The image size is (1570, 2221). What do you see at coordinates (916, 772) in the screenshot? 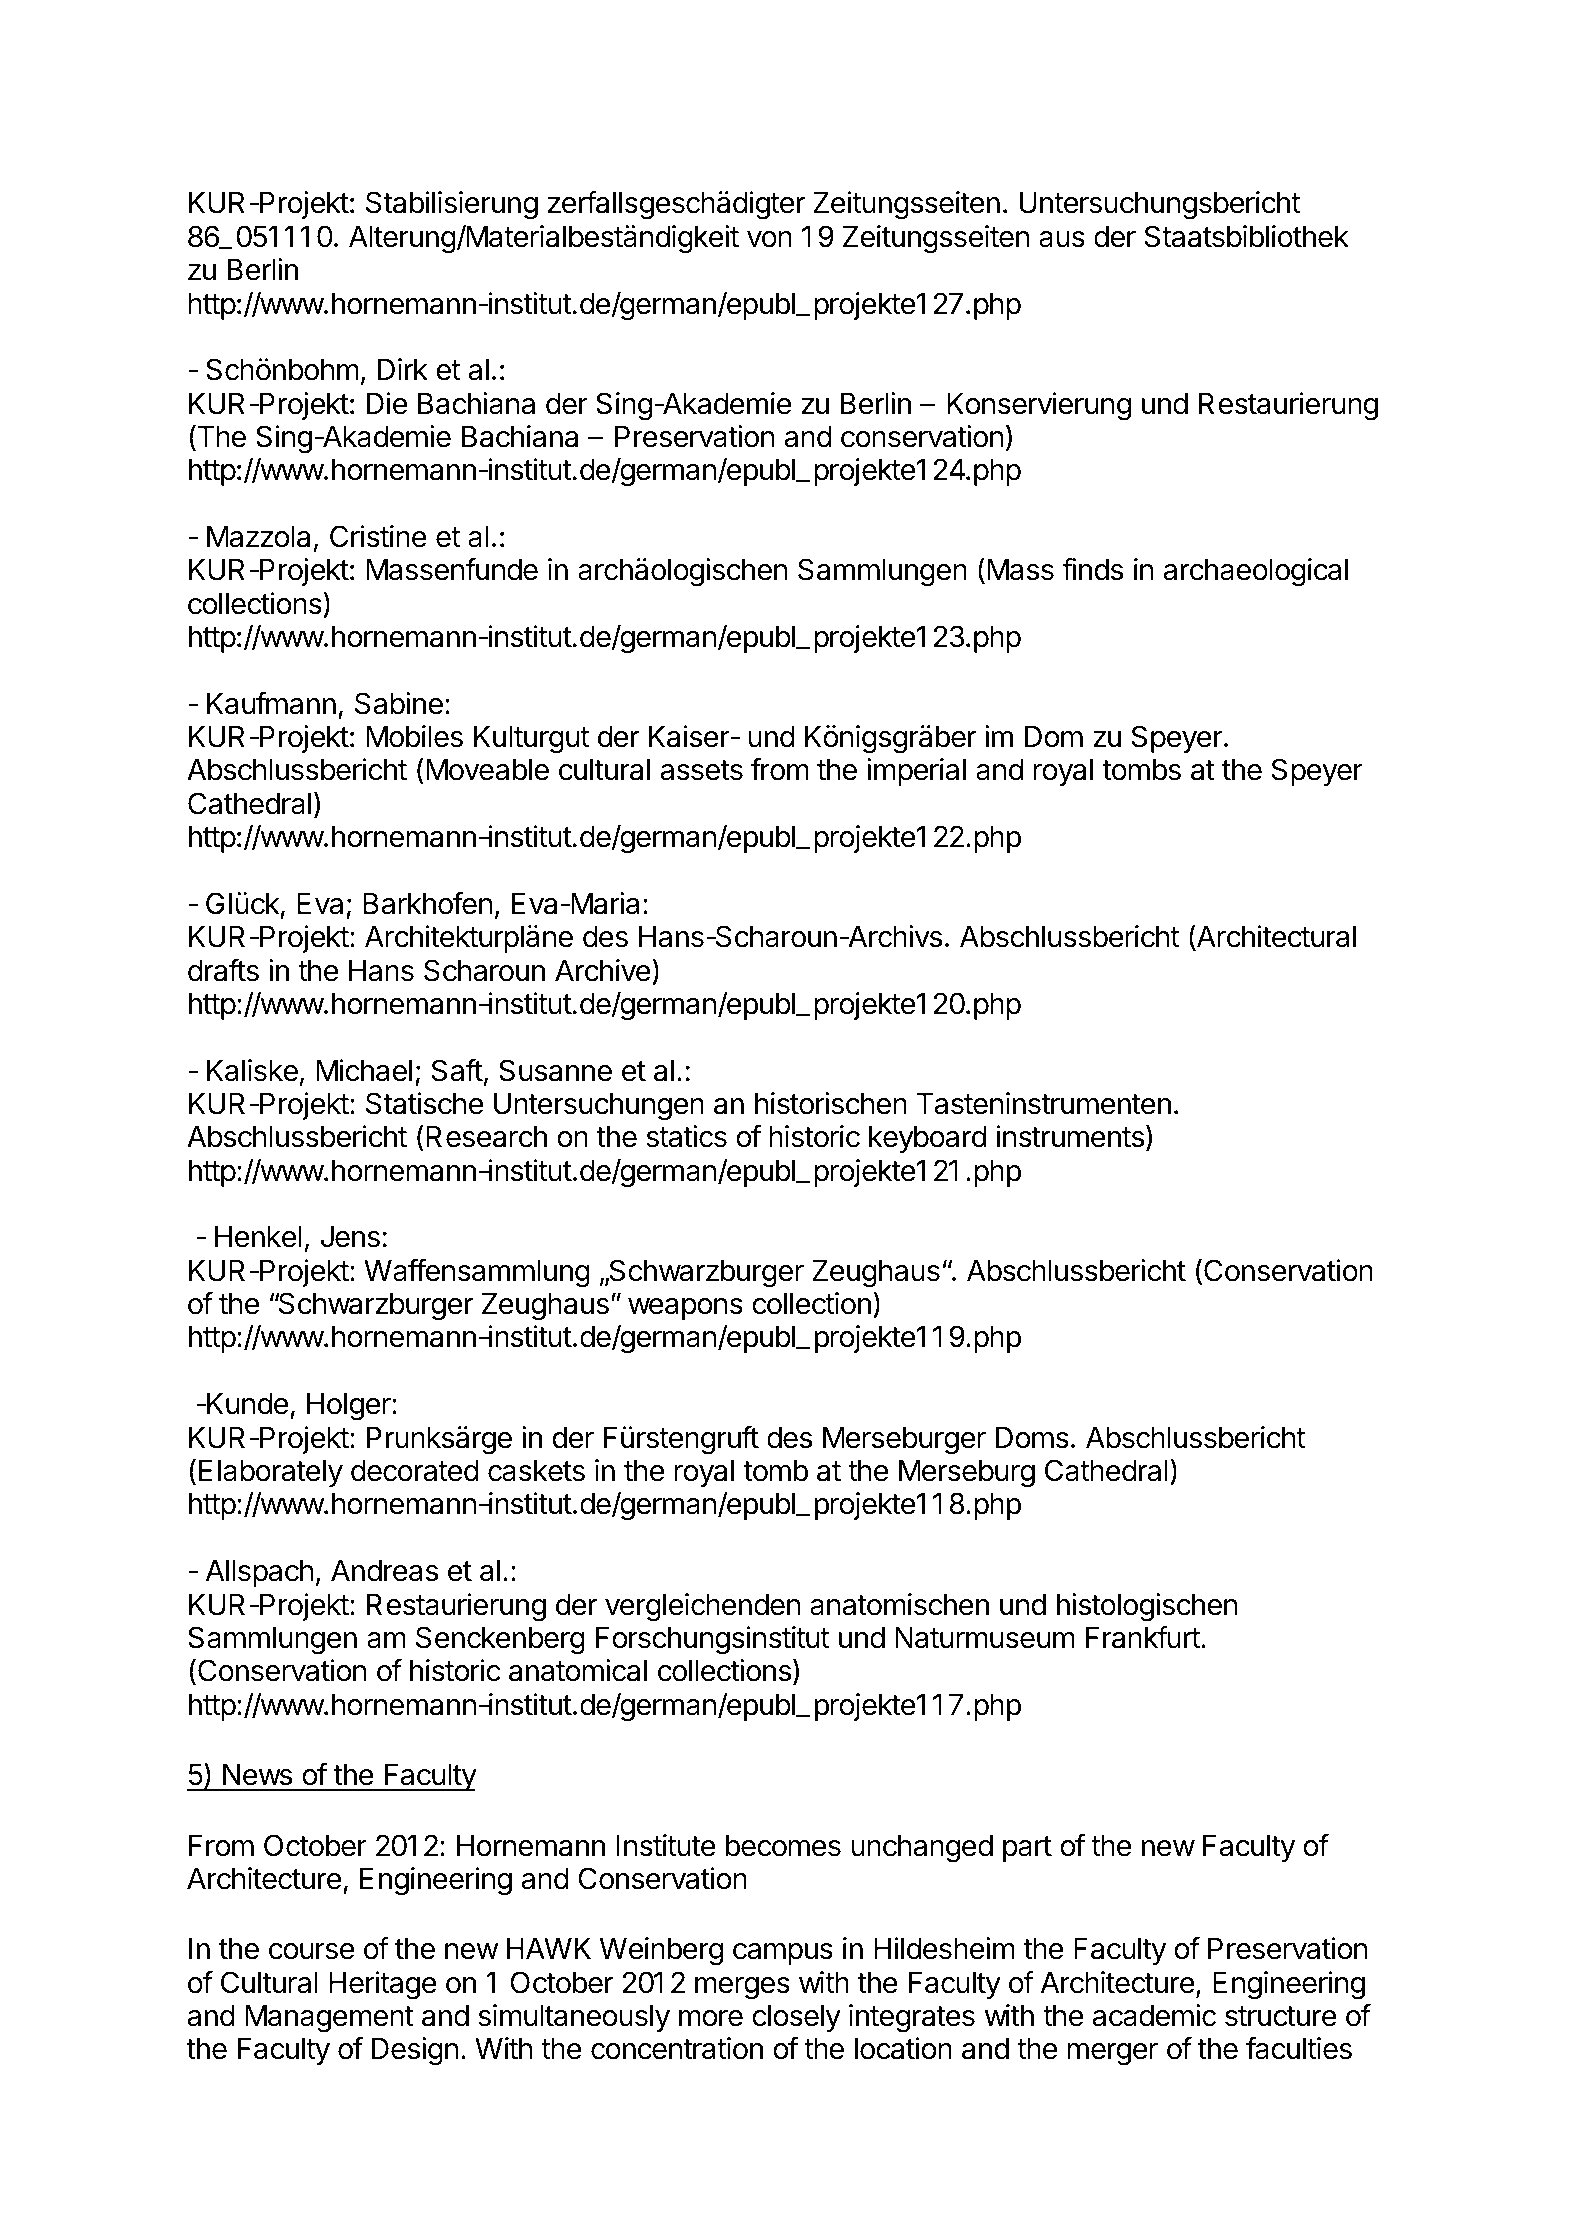
I see `imperial` at bounding box center [916, 772].
